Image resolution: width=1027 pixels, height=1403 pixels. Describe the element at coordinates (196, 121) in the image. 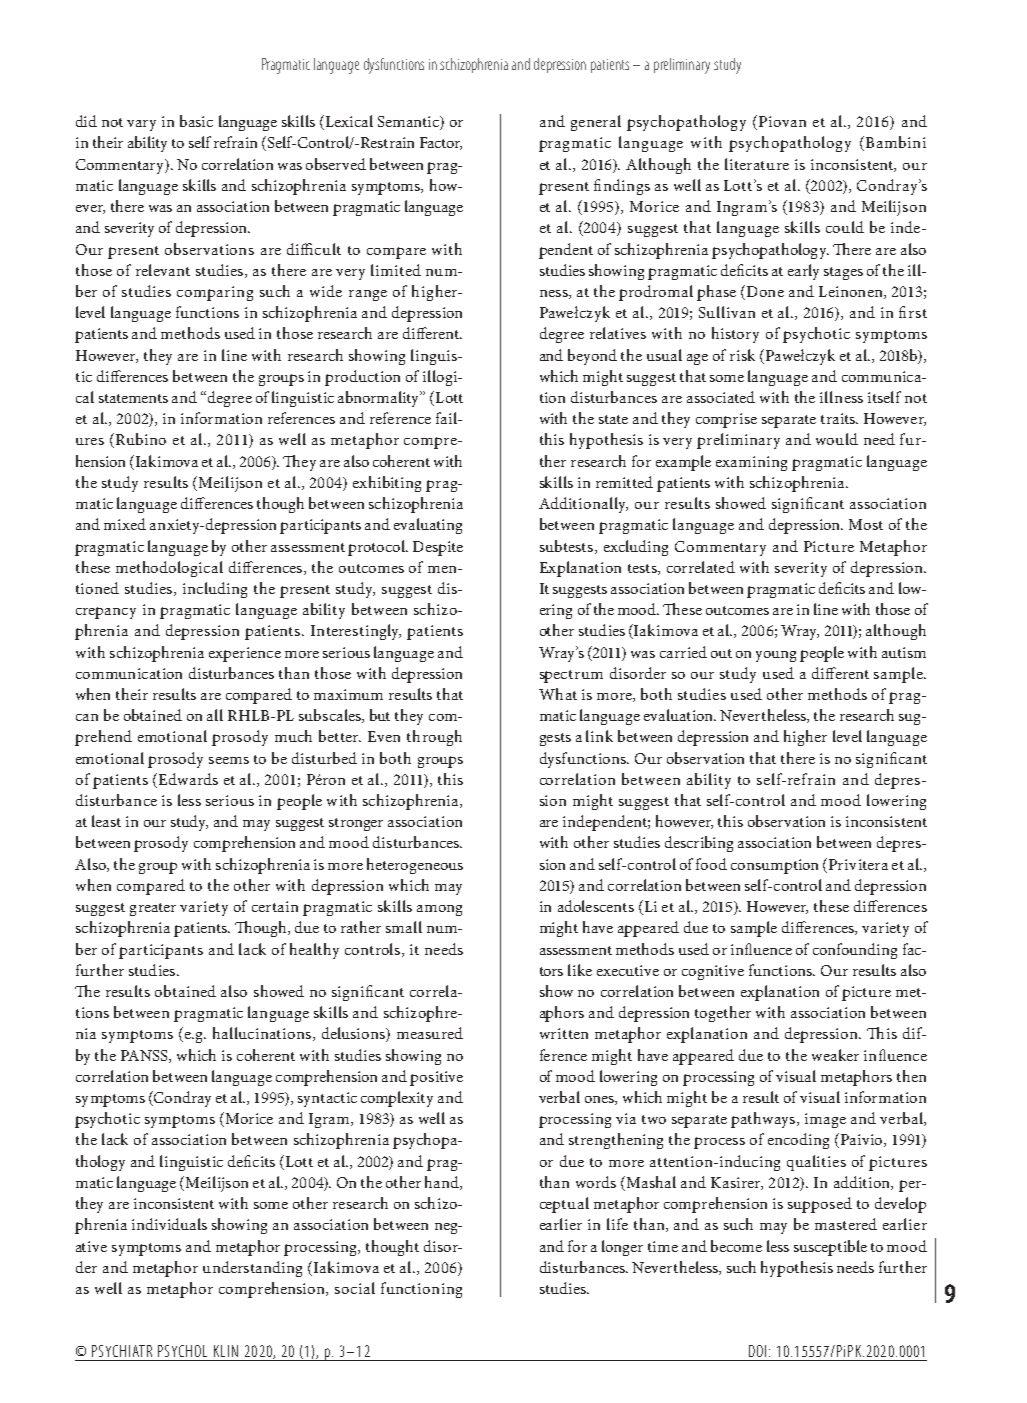

I see `basic` at that location.
